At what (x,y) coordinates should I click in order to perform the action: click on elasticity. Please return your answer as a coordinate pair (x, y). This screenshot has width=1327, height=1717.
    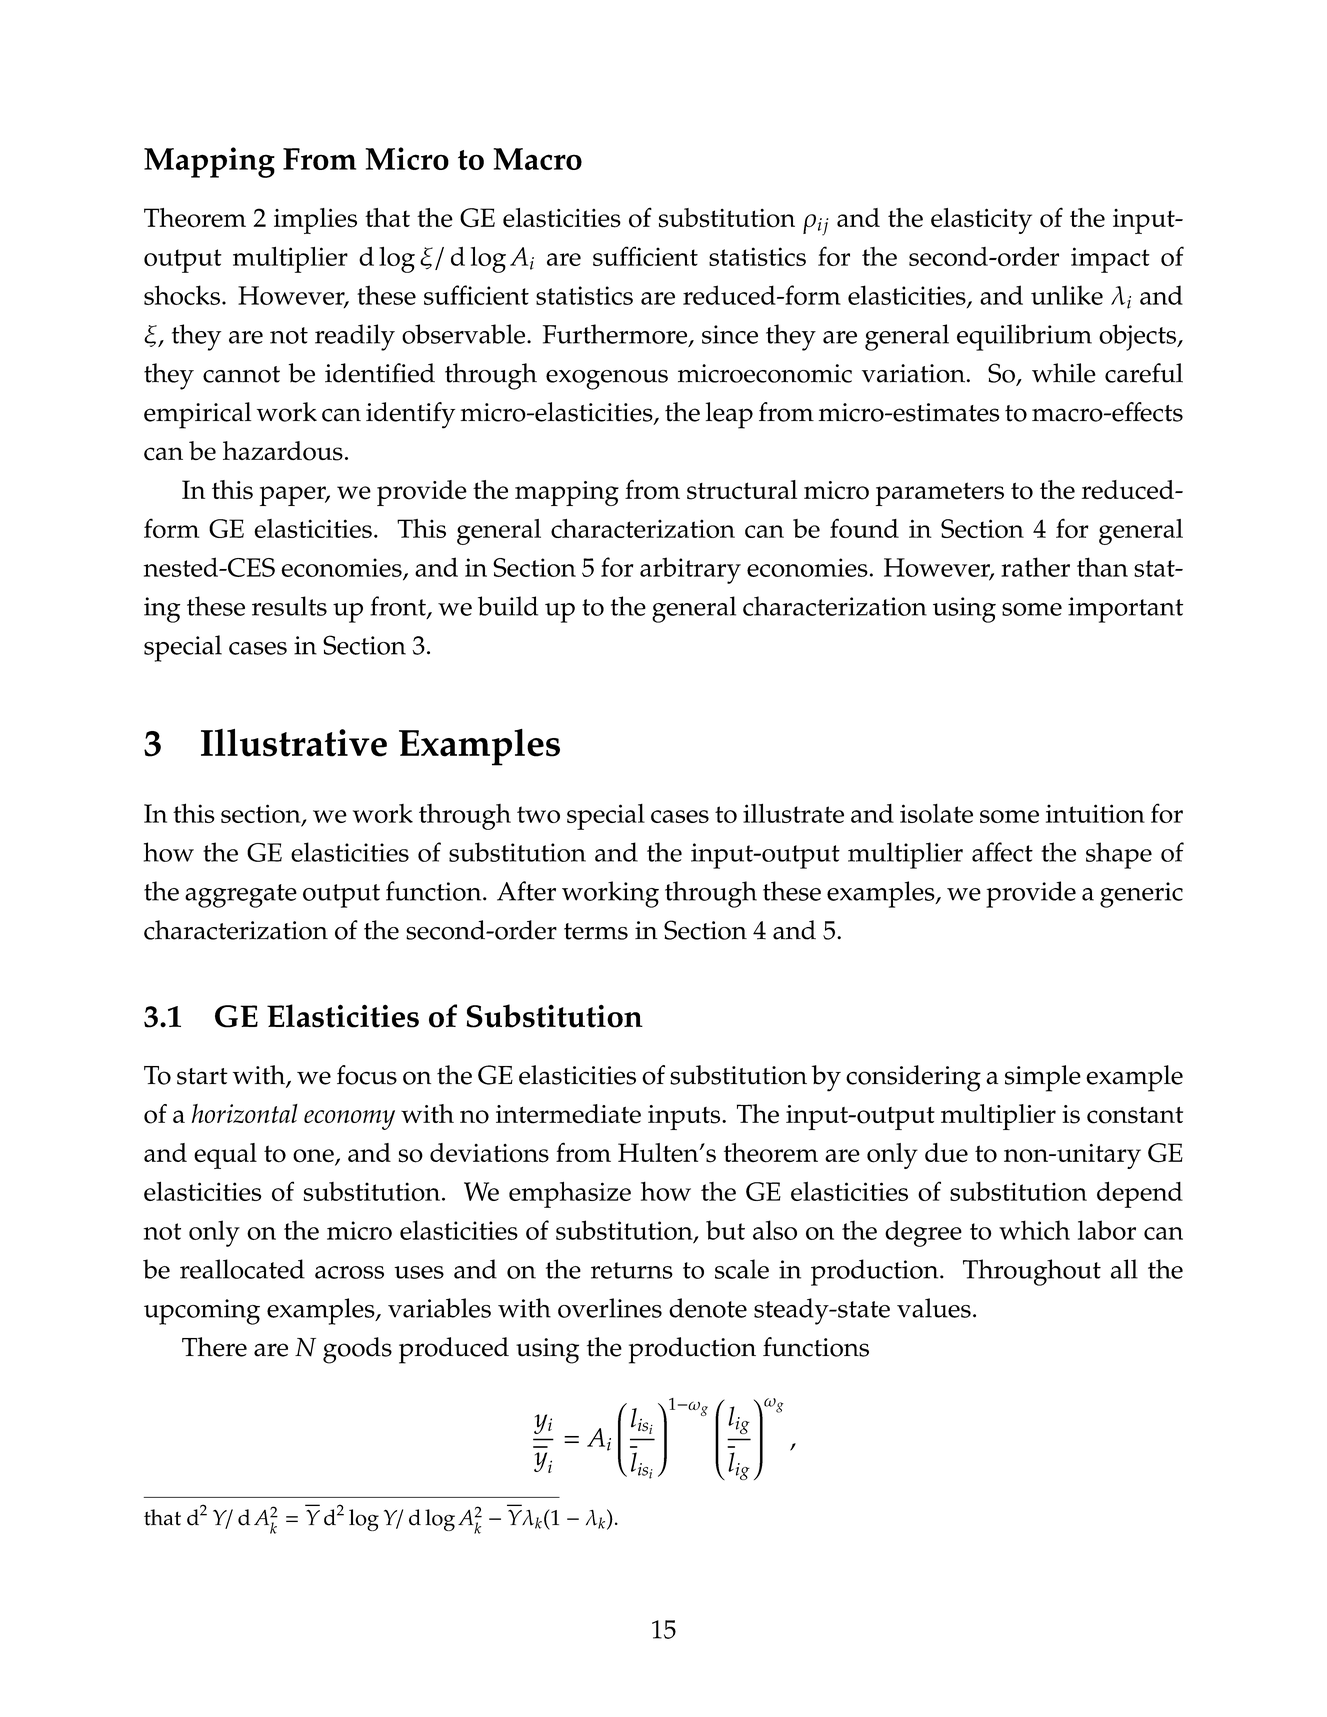
    Looking at the image, I should click on (981, 221).
